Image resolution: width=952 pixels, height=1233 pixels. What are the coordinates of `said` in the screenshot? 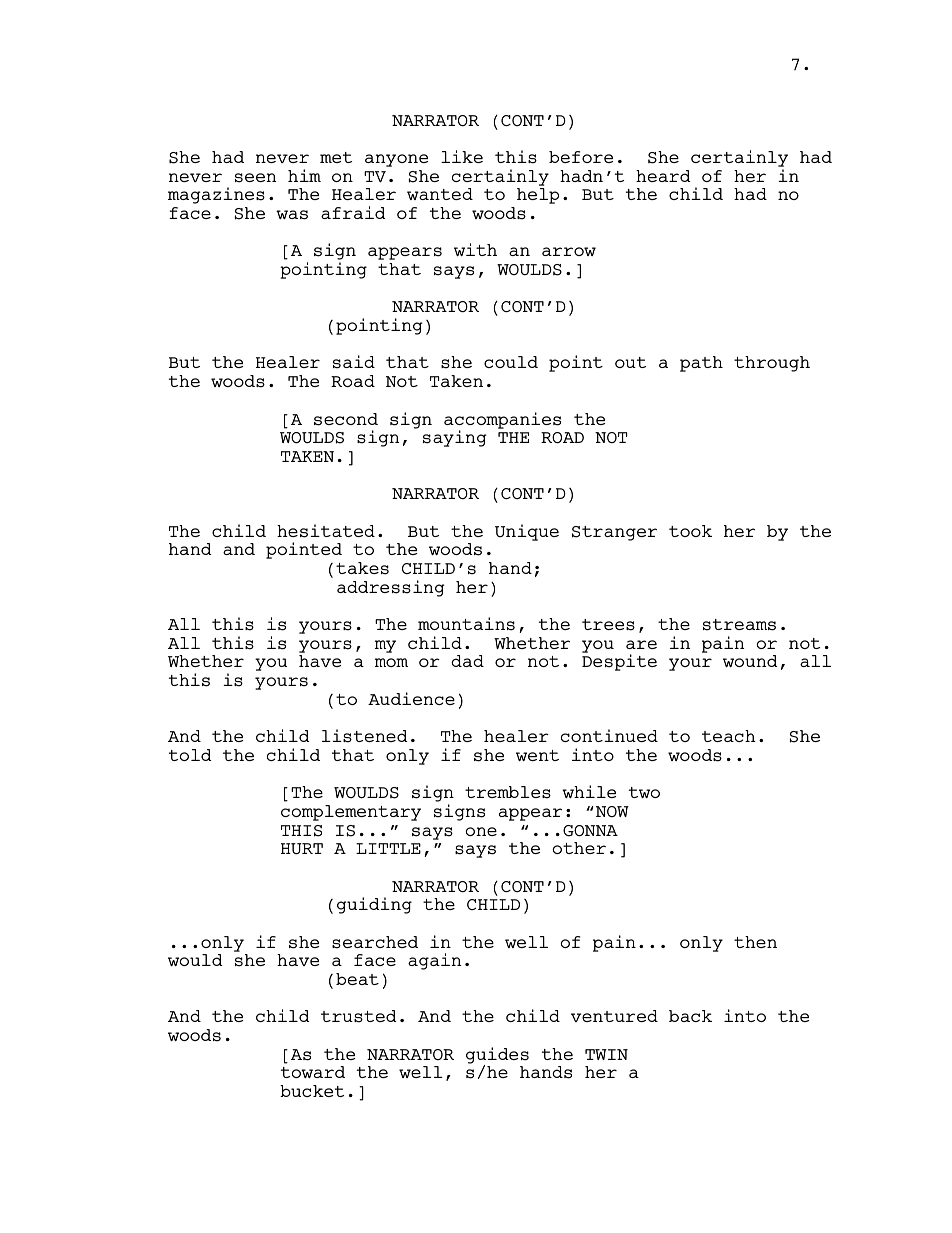 It's located at (354, 362).
